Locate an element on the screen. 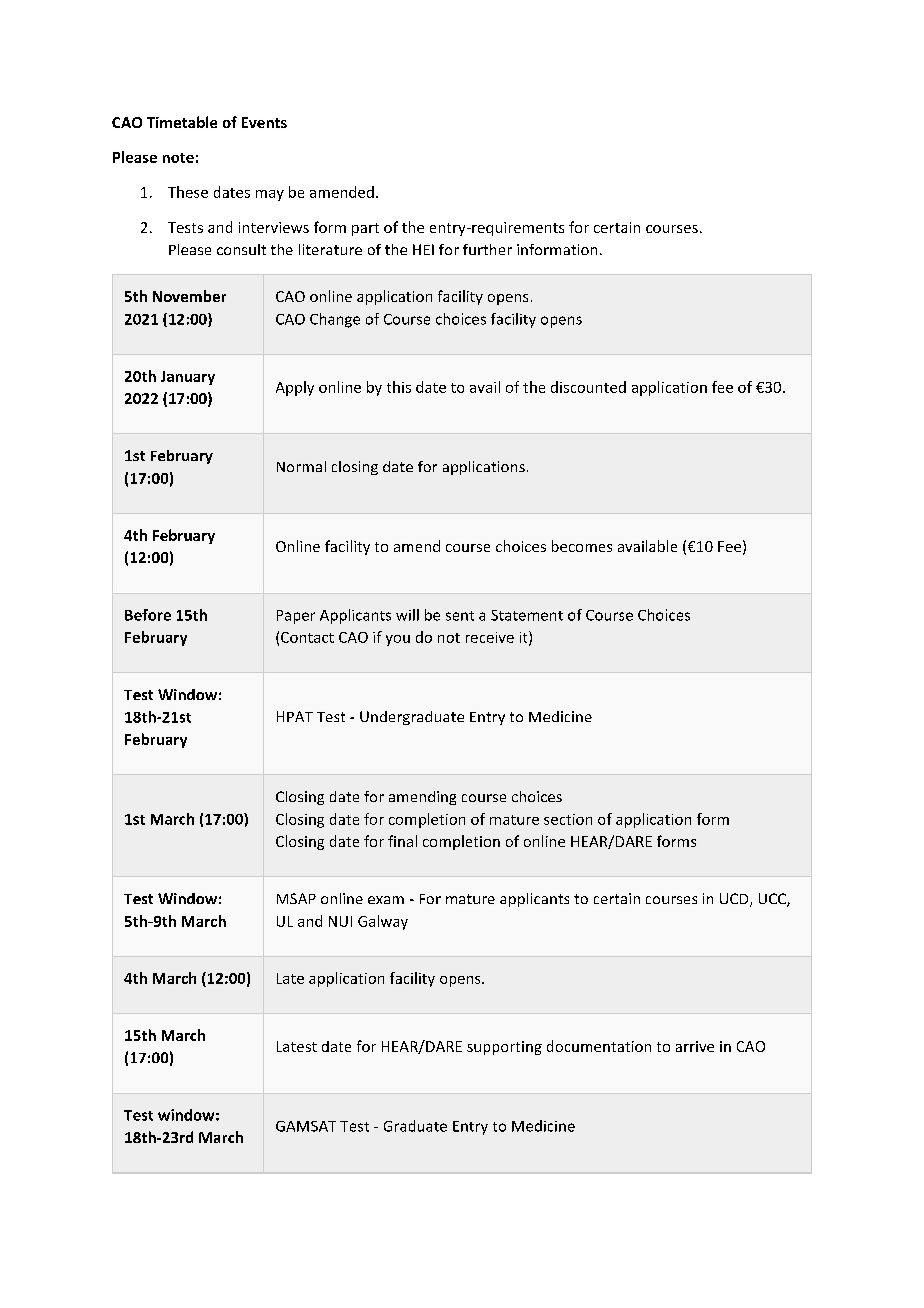 The width and height of the screenshot is (924, 1308). this is located at coordinates (399, 387).
